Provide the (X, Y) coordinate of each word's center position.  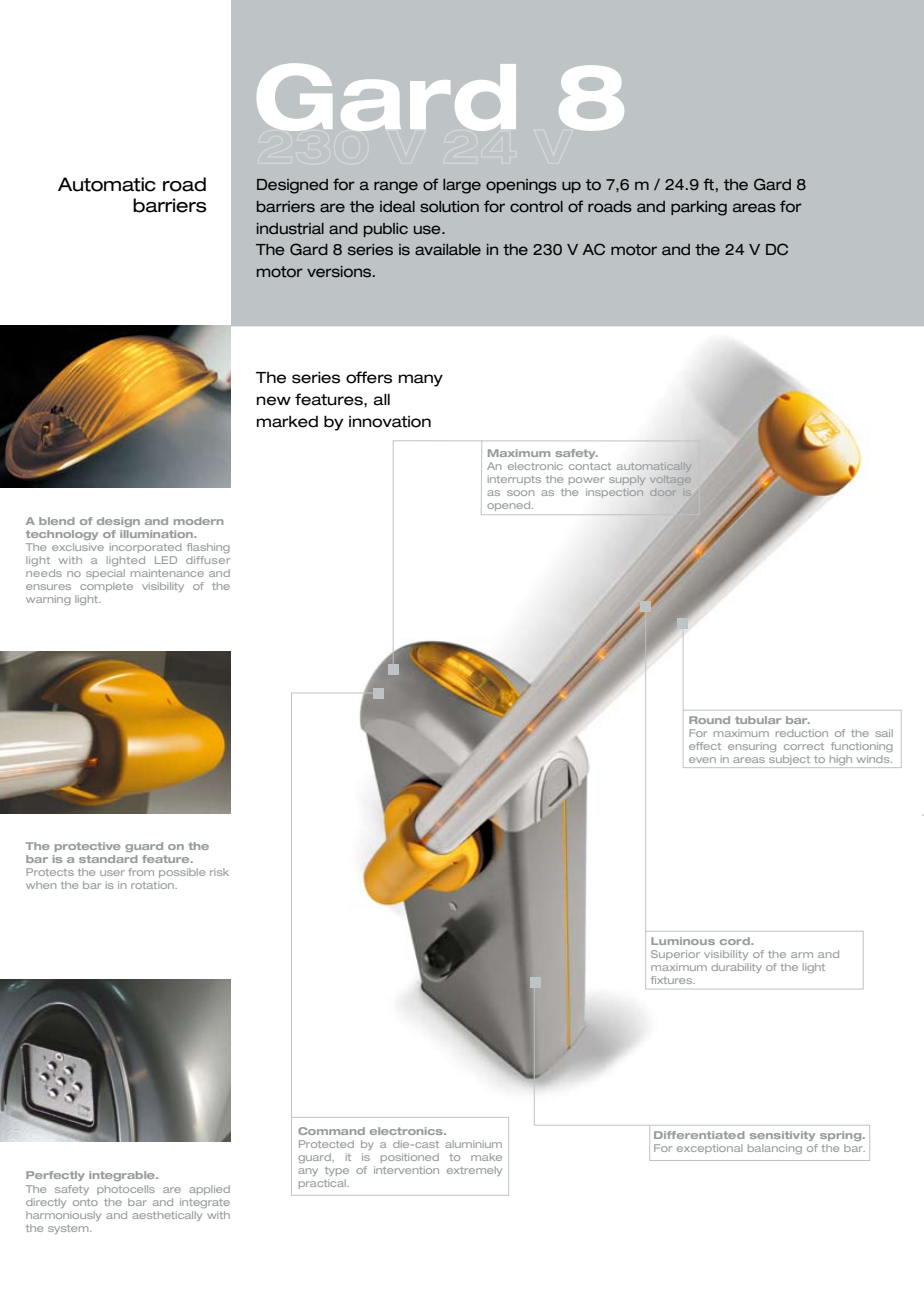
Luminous (683, 941)
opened (510, 506)
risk (219, 872)
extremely (474, 1171)
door (663, 493)
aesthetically (167, 1216)
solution (449, 207)
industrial (290, 229)
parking (699, 208)
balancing (775, 1149)
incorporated (146, 548)
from (141, 872)
